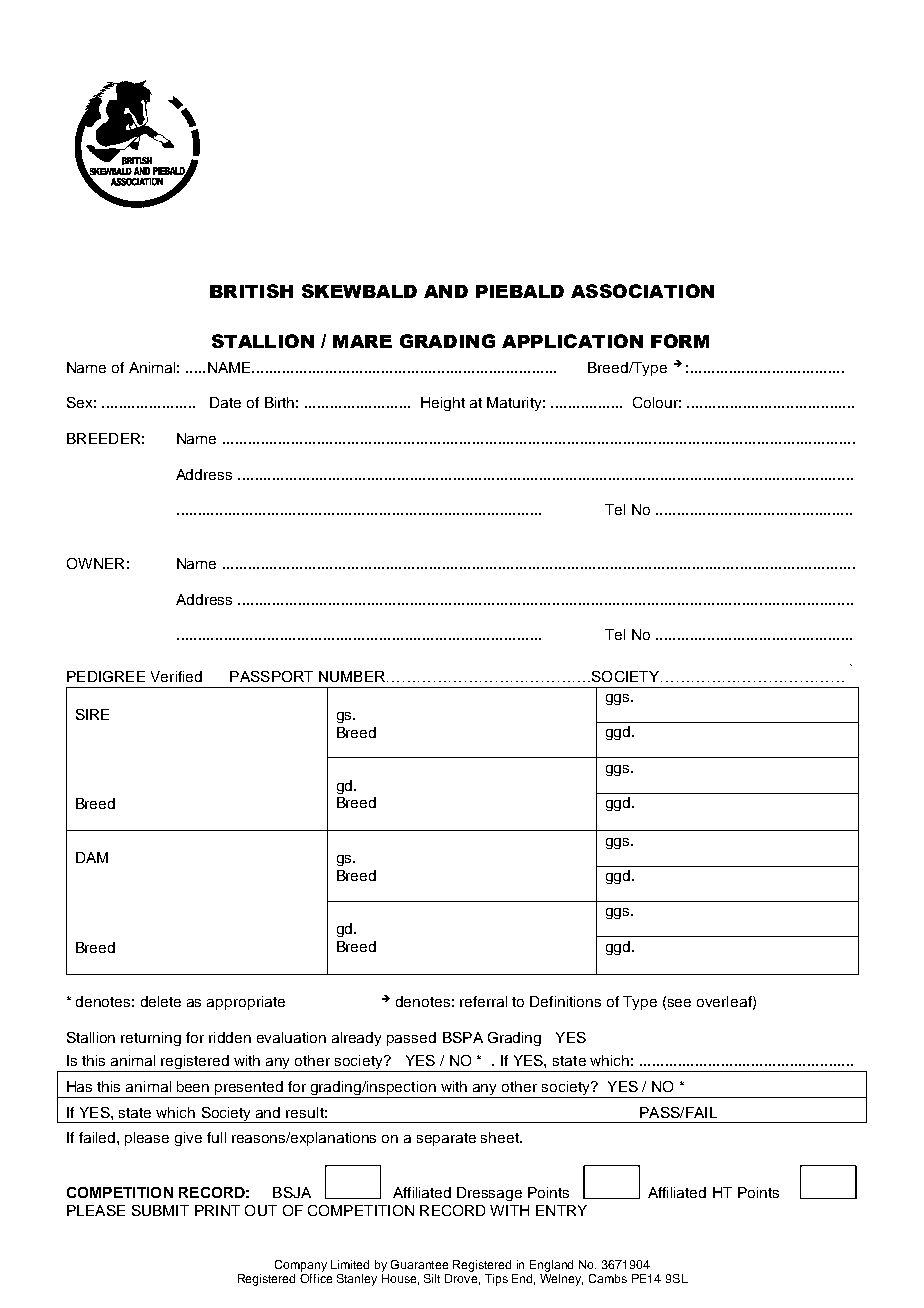  I want to click on Height, so click(443, 404).
